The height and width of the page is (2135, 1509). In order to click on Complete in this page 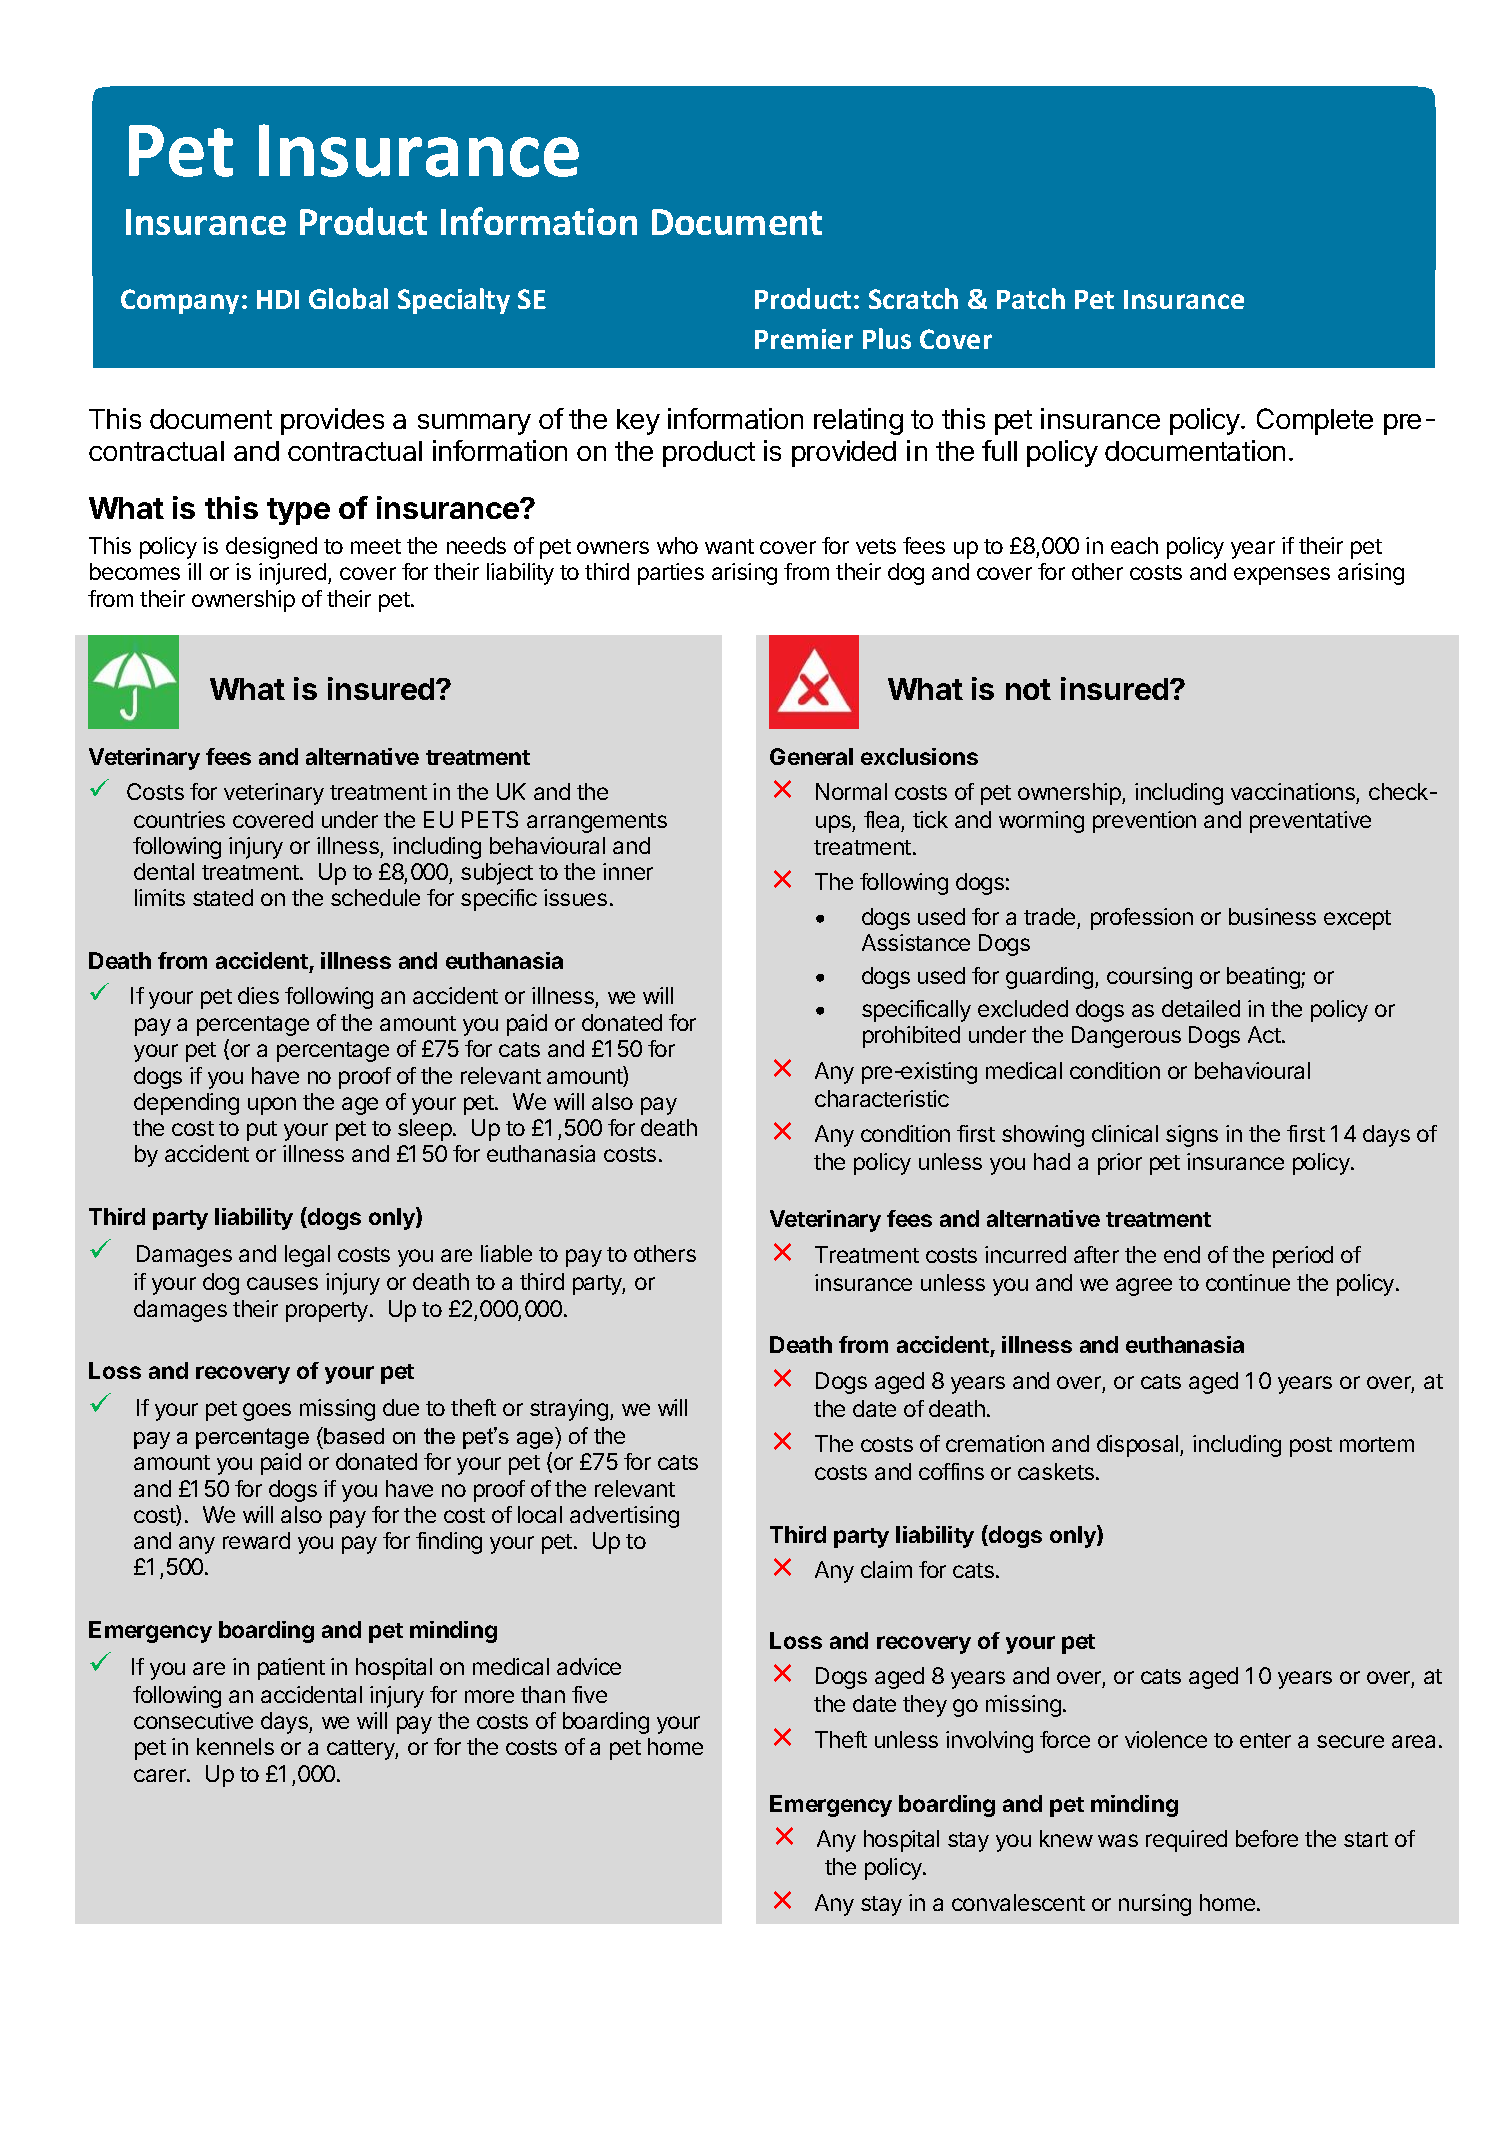, I will do `click(1315, 421)`.
